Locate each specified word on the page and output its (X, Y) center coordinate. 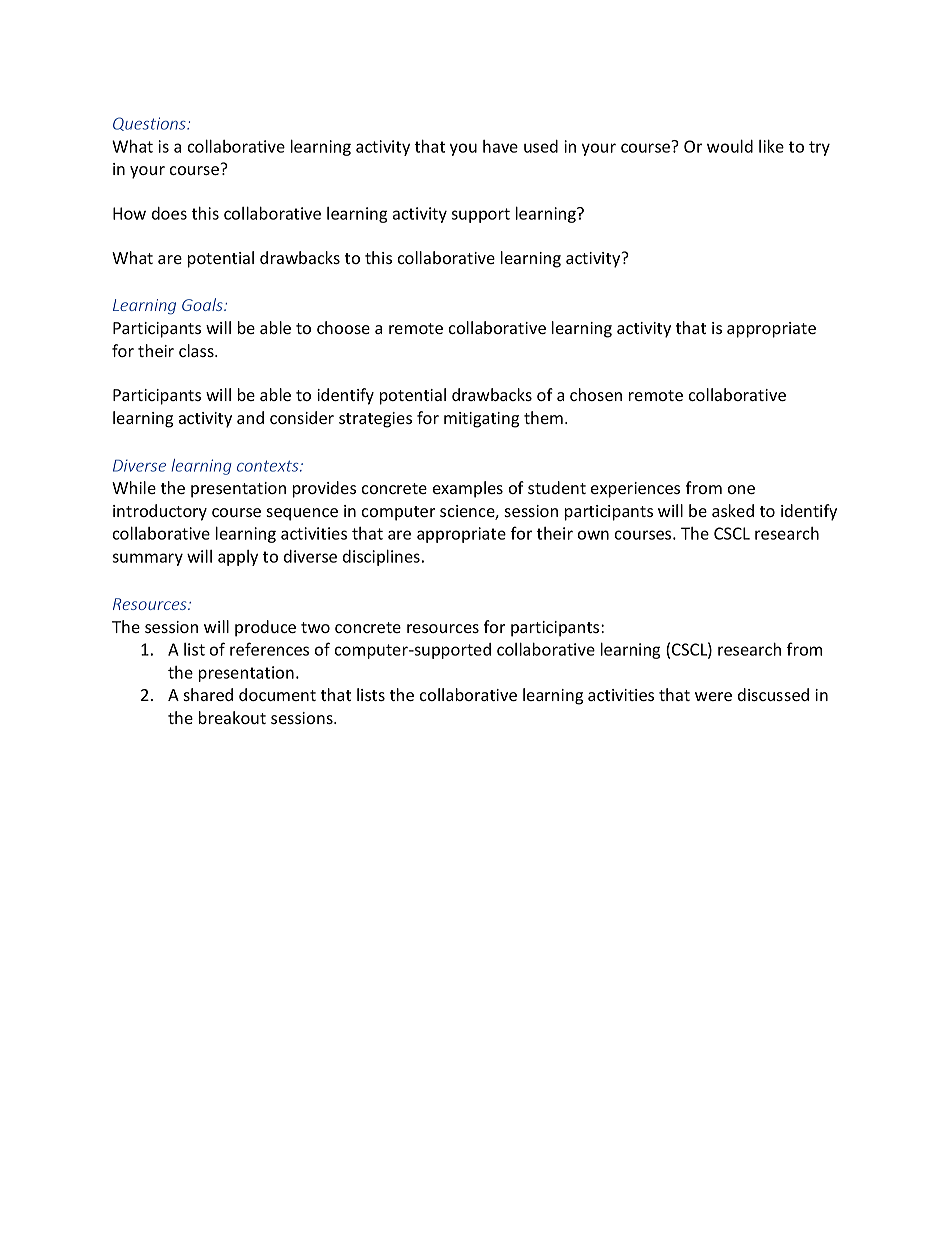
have (500, 146)
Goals (203, 304)
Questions (150, 124)
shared (208, 694)
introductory (160, 512)
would (730, 146)
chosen (596, 394)
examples (468, 489)
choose (343, 327)
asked (733, 510)
